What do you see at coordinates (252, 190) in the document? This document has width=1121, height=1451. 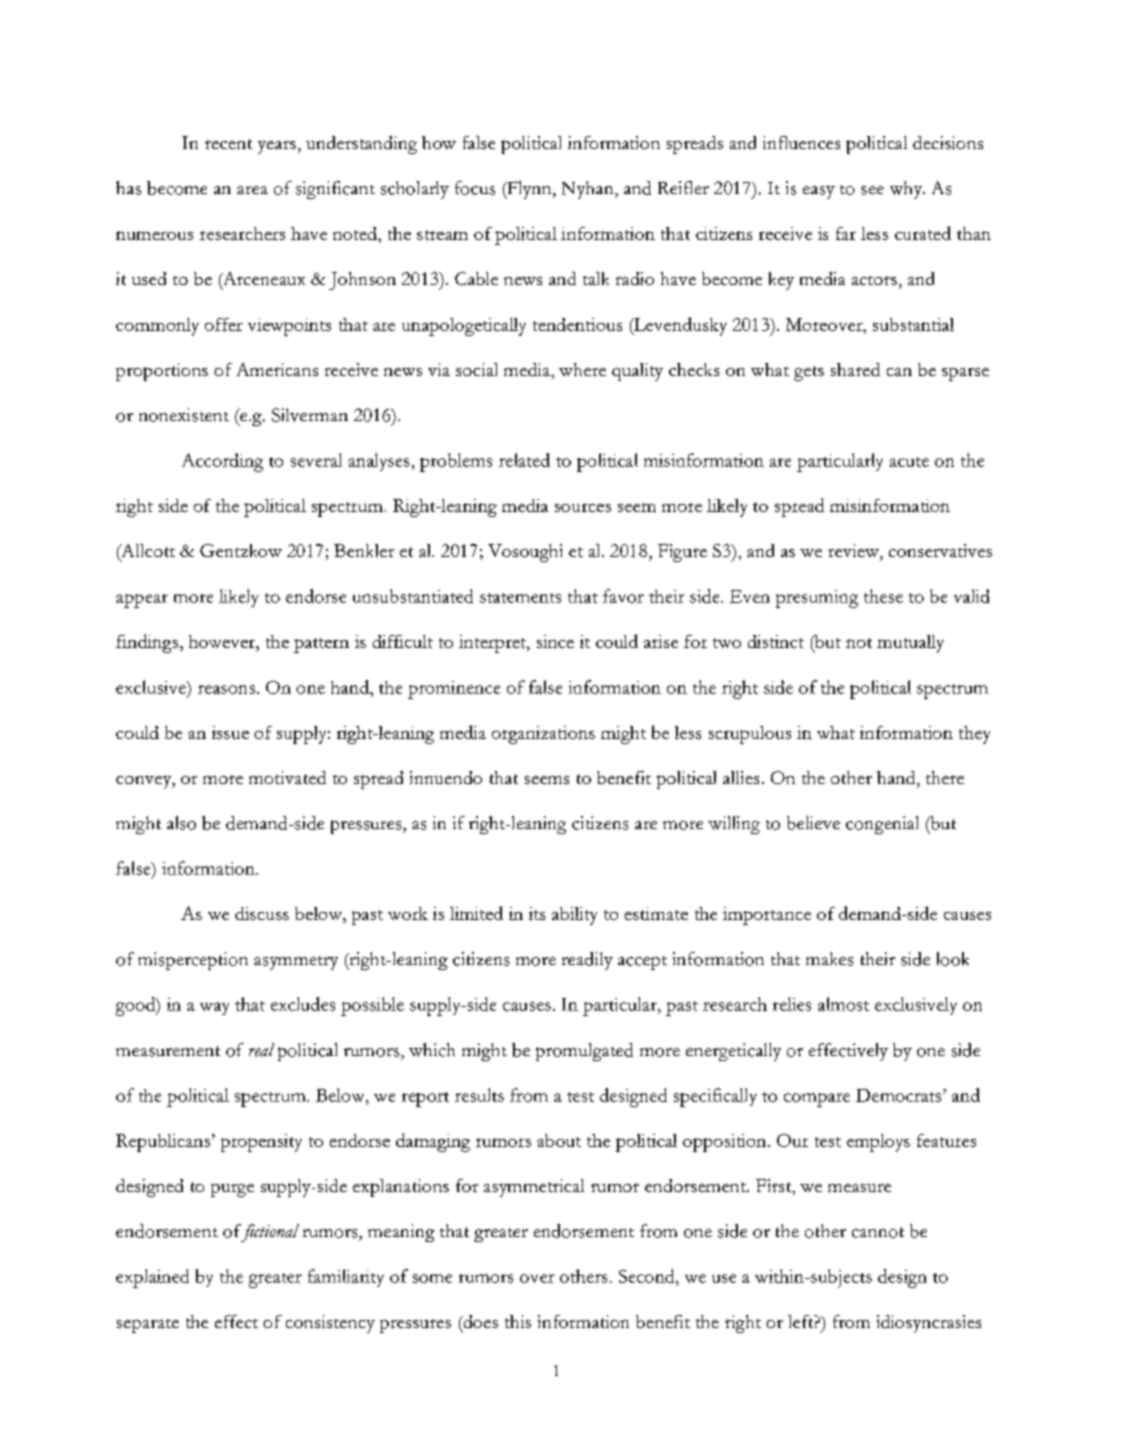 I see `area` at bounding box center [252, 190].
